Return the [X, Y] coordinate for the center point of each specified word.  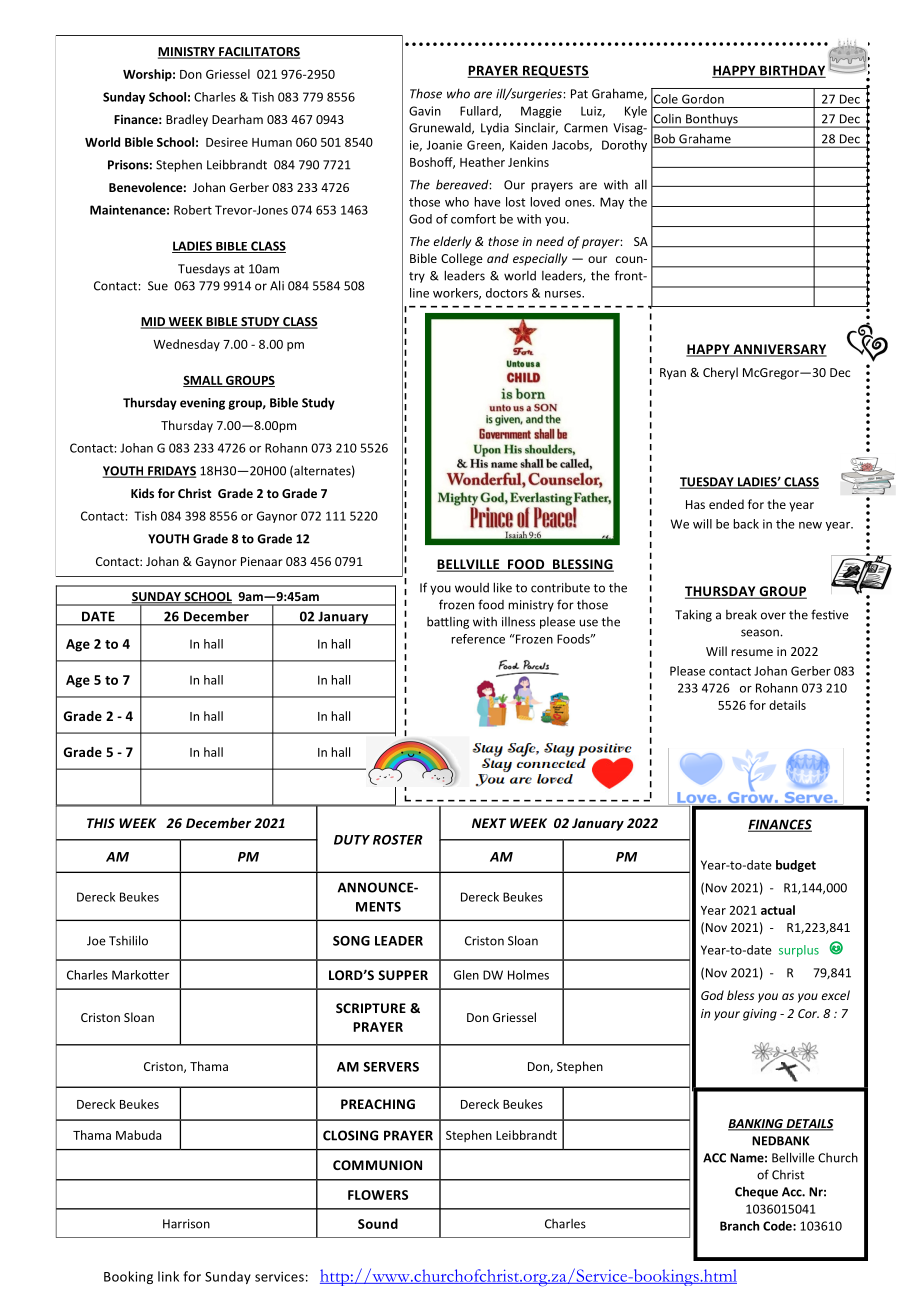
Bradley [187, 120]
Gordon [703, 99]
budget [796, 866]
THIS [101, 823]
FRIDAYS [171, 472]
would [472, 588]
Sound [378, 1223]
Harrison [186, 1224]
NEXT [489, 823]
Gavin [425, 111]
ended [726, 504]
